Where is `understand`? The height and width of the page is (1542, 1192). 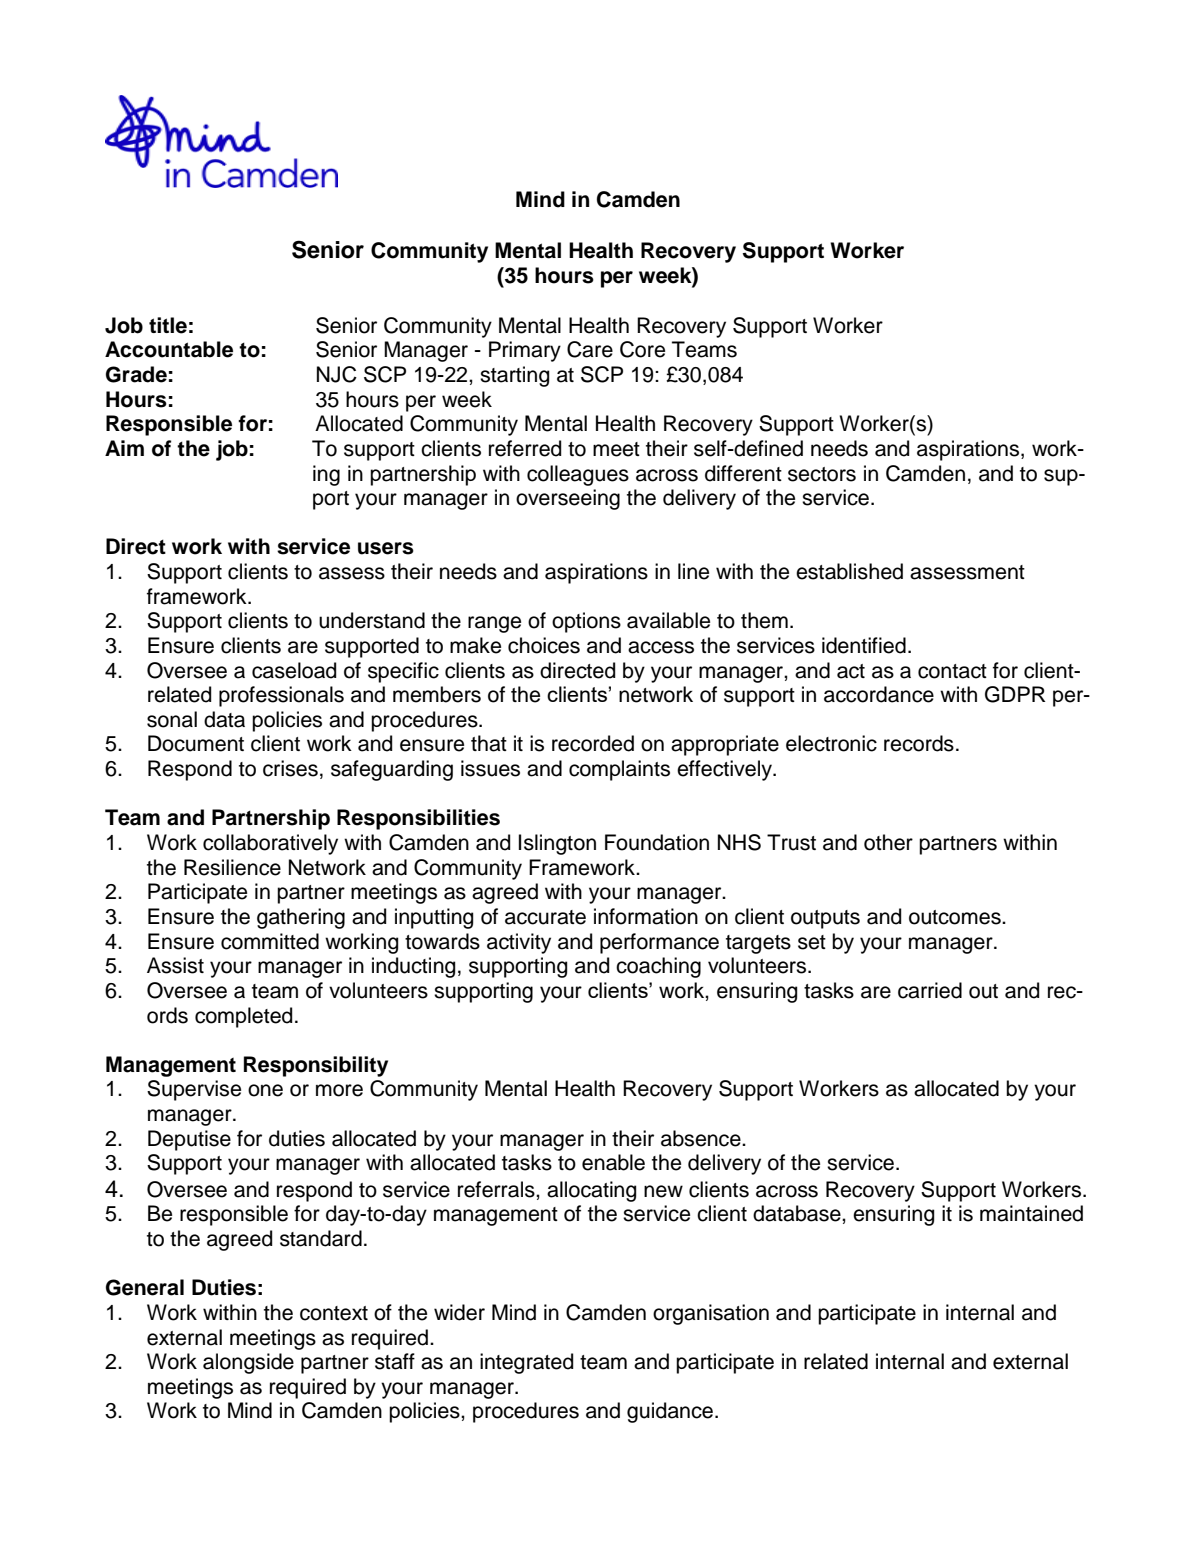
understand is located at coordinates (372, 620).
